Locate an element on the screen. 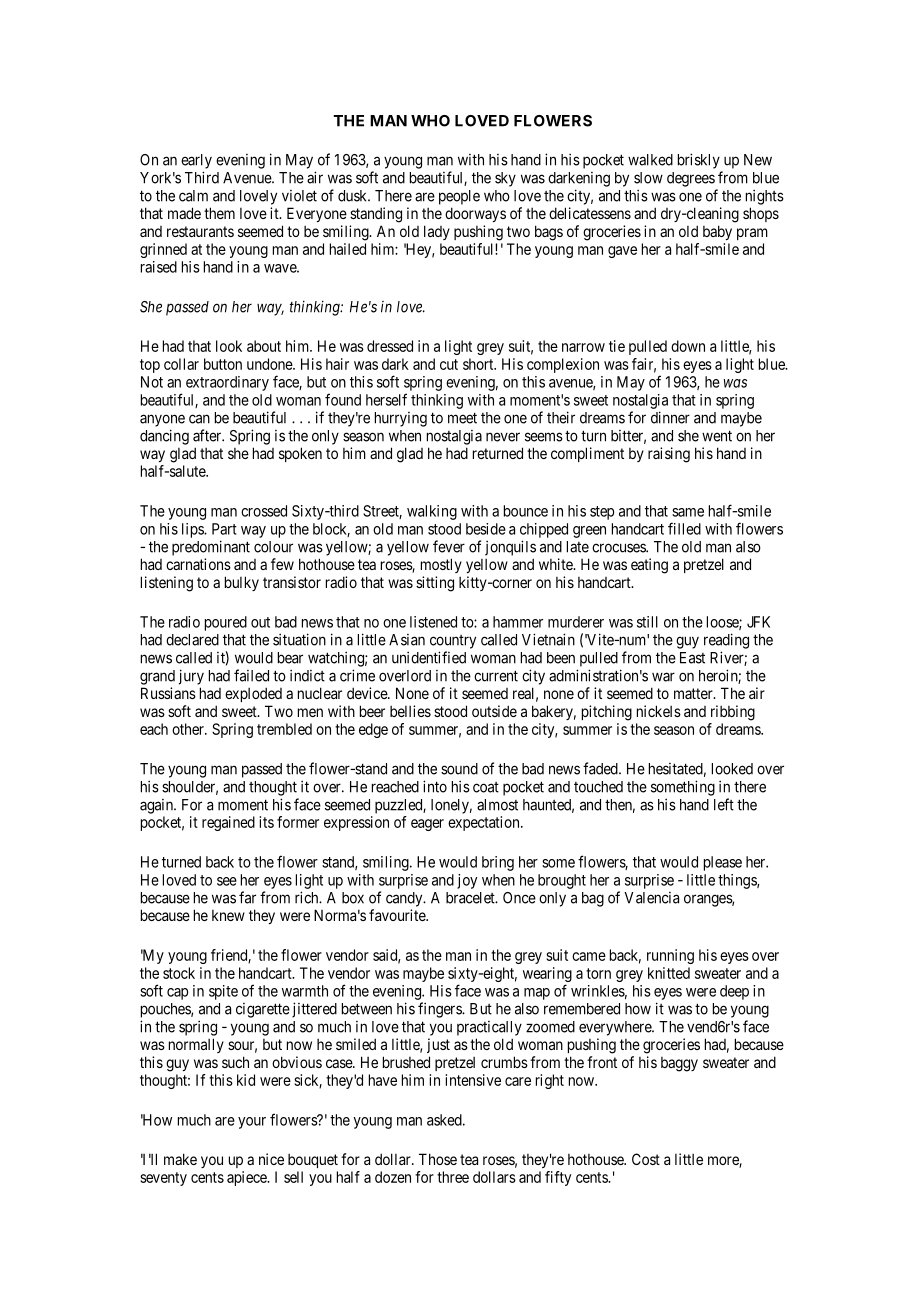  dinner is located at coordinates (670, 417).
